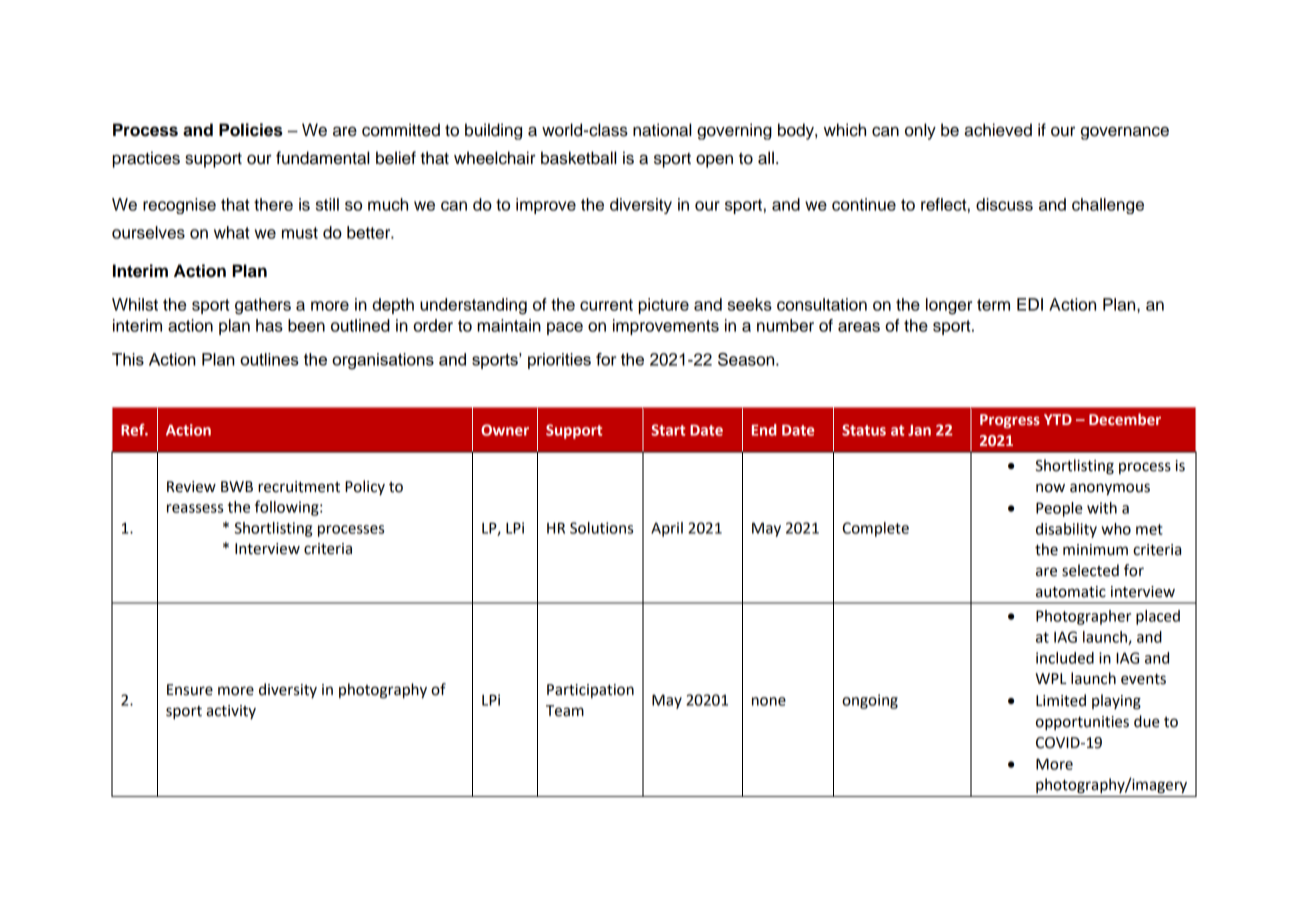  I want to click on achieved, so click(998, 130).
